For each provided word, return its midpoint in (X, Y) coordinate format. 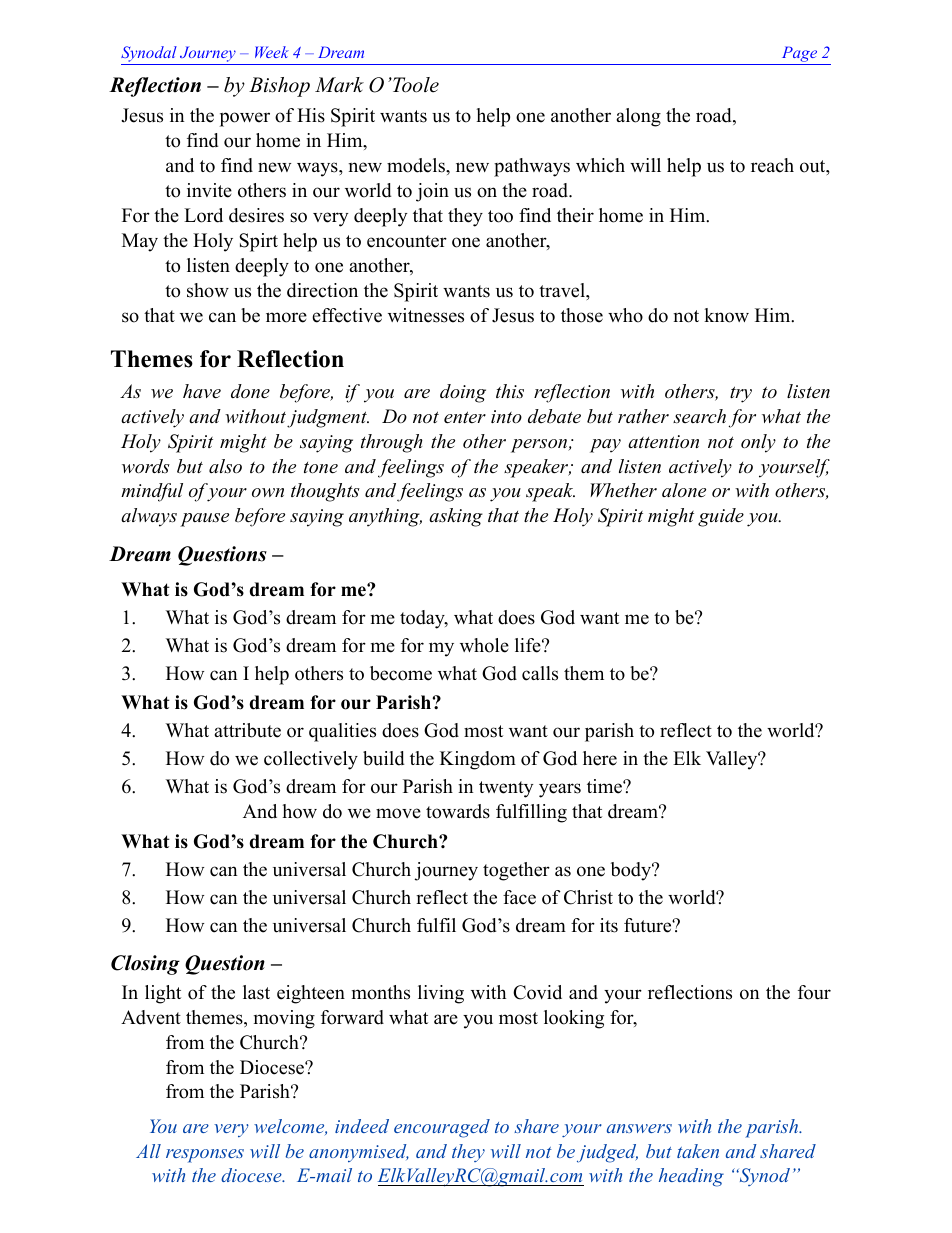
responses (205, 1156)
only (758, 443)
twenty (506, 789)
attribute (247, 730)
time (605, 786)
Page (799, 55)
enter (465, 417)
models (417, 165)
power (245, 119)
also (225, 466)
